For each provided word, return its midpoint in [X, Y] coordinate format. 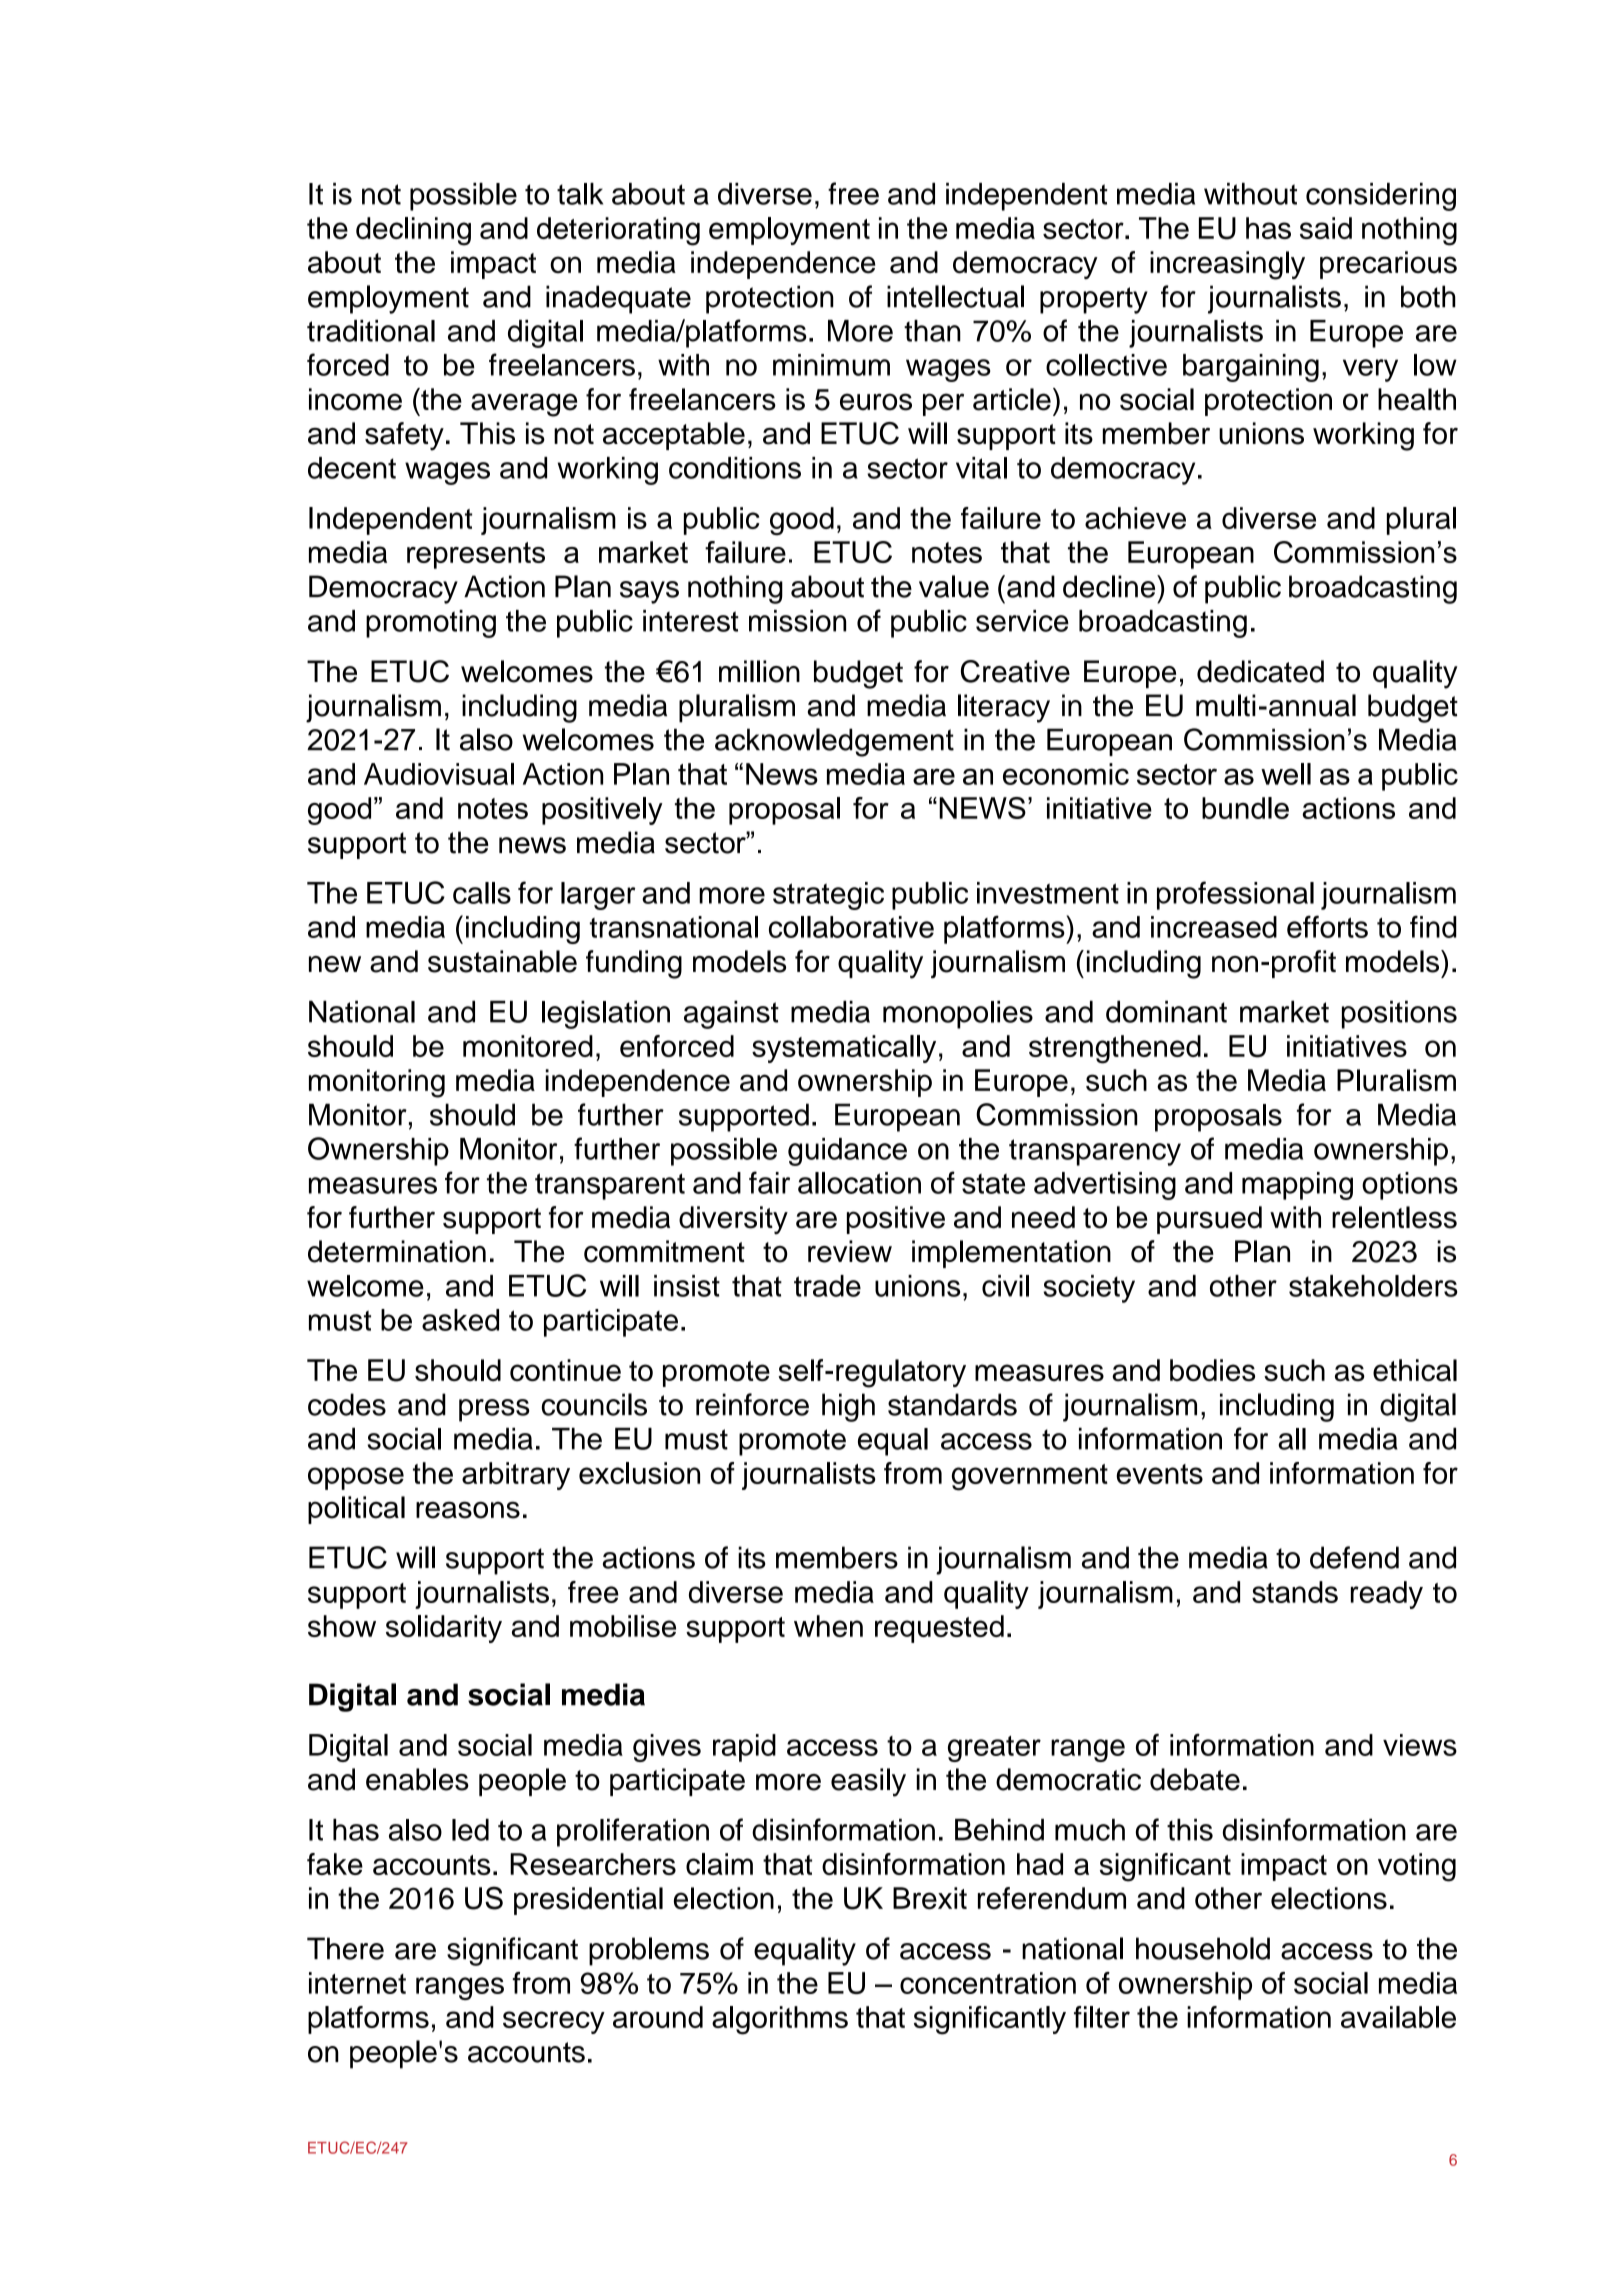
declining [413, 231]
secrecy [554, 2022]
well [1286, 774]
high [848, 1407]
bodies [1212, 1370]
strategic [828, 896]
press [494, 1410]
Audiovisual [439, 774]
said [1326, 228]
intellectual [955, 296]
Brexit [930, 1898]
